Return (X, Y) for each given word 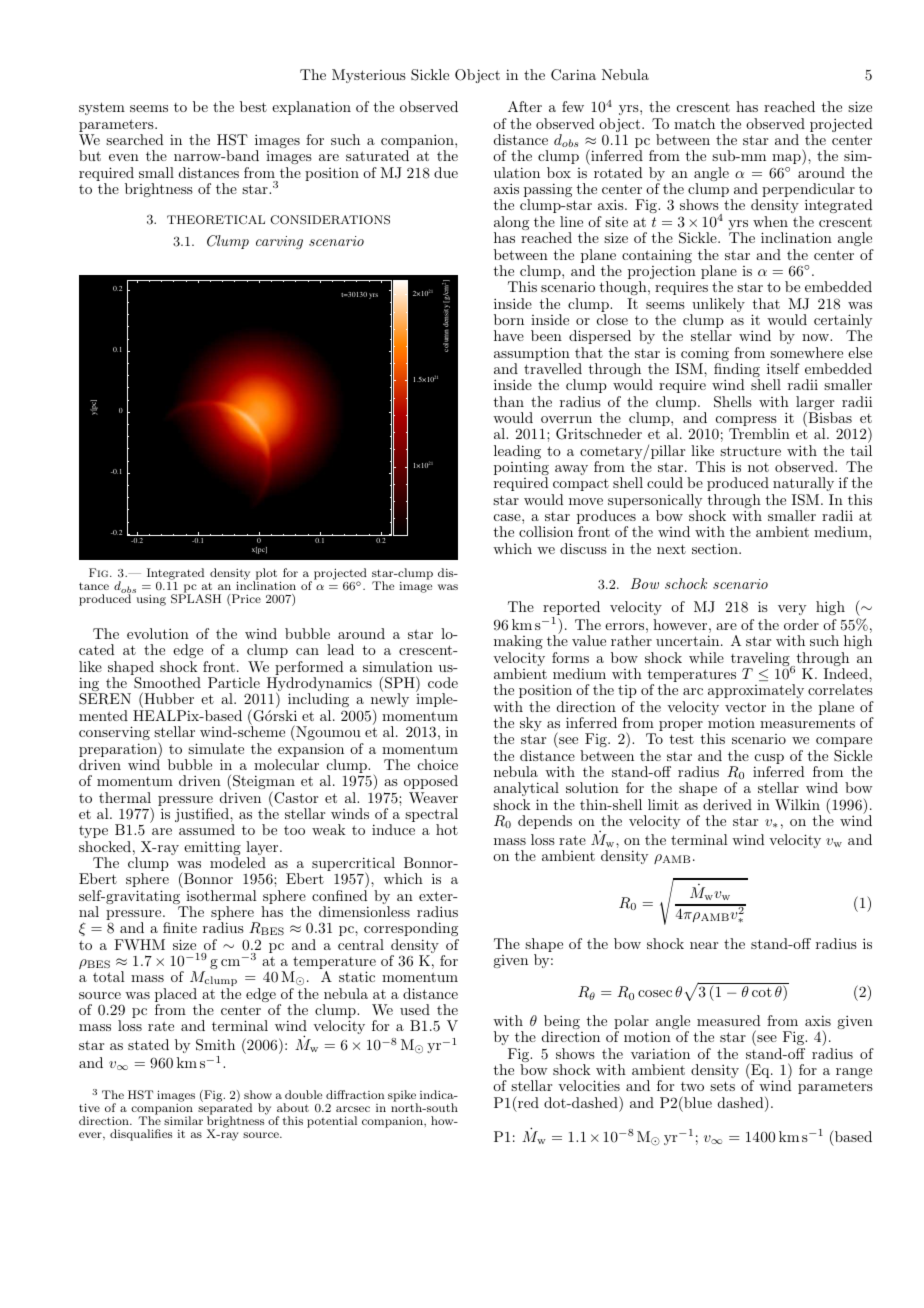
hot (447, 829)
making (518, 642)
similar (183, 1120)
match (694, 123)
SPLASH (196, 598)
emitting (212, 849)
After (525, 106)
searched (135, 139)
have (509, 335)
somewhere (806, 352)
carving (279, 242)
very (792, 610)
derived (727, 804)
